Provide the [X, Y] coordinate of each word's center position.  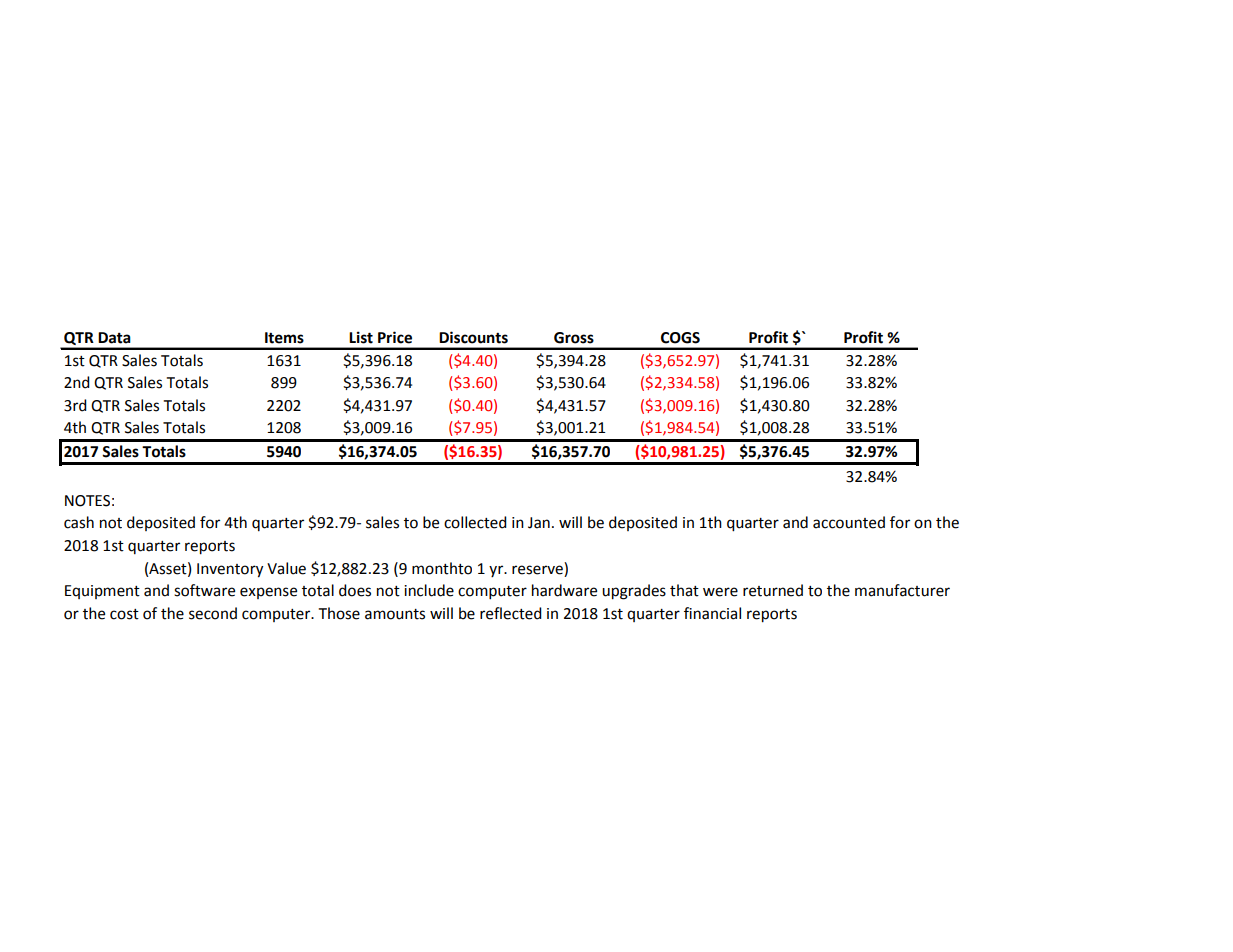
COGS [680, 338]
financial [712, 613]
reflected [511, 613]
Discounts [473, 337]
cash [79, 522]
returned [773, 590]
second [213, 613]
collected [475, 522]
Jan [539, 523]
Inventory [230, 570]
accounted [849, 522]
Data [114, 338]
